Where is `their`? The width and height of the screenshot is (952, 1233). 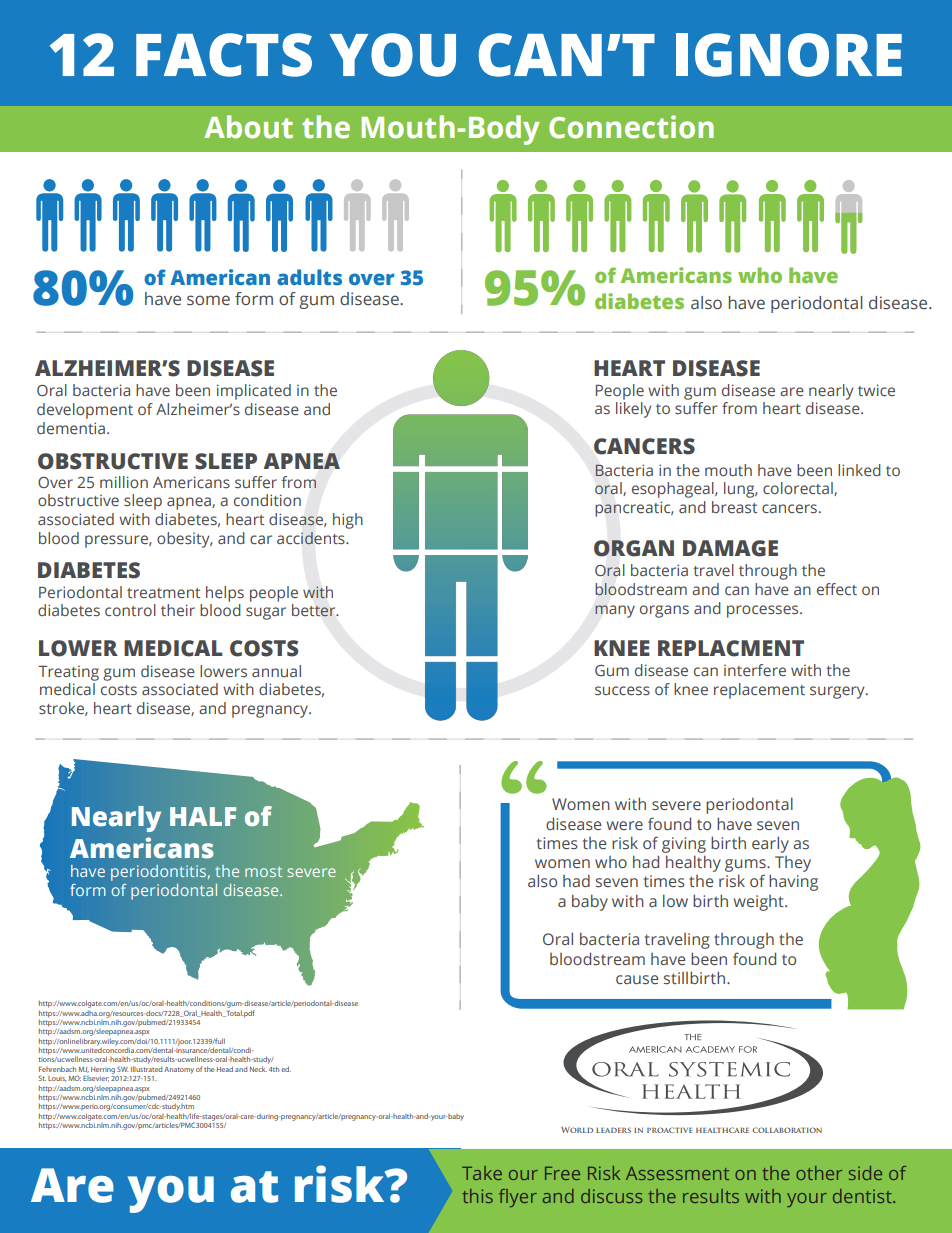 their is located at coordinates (178, 610).
